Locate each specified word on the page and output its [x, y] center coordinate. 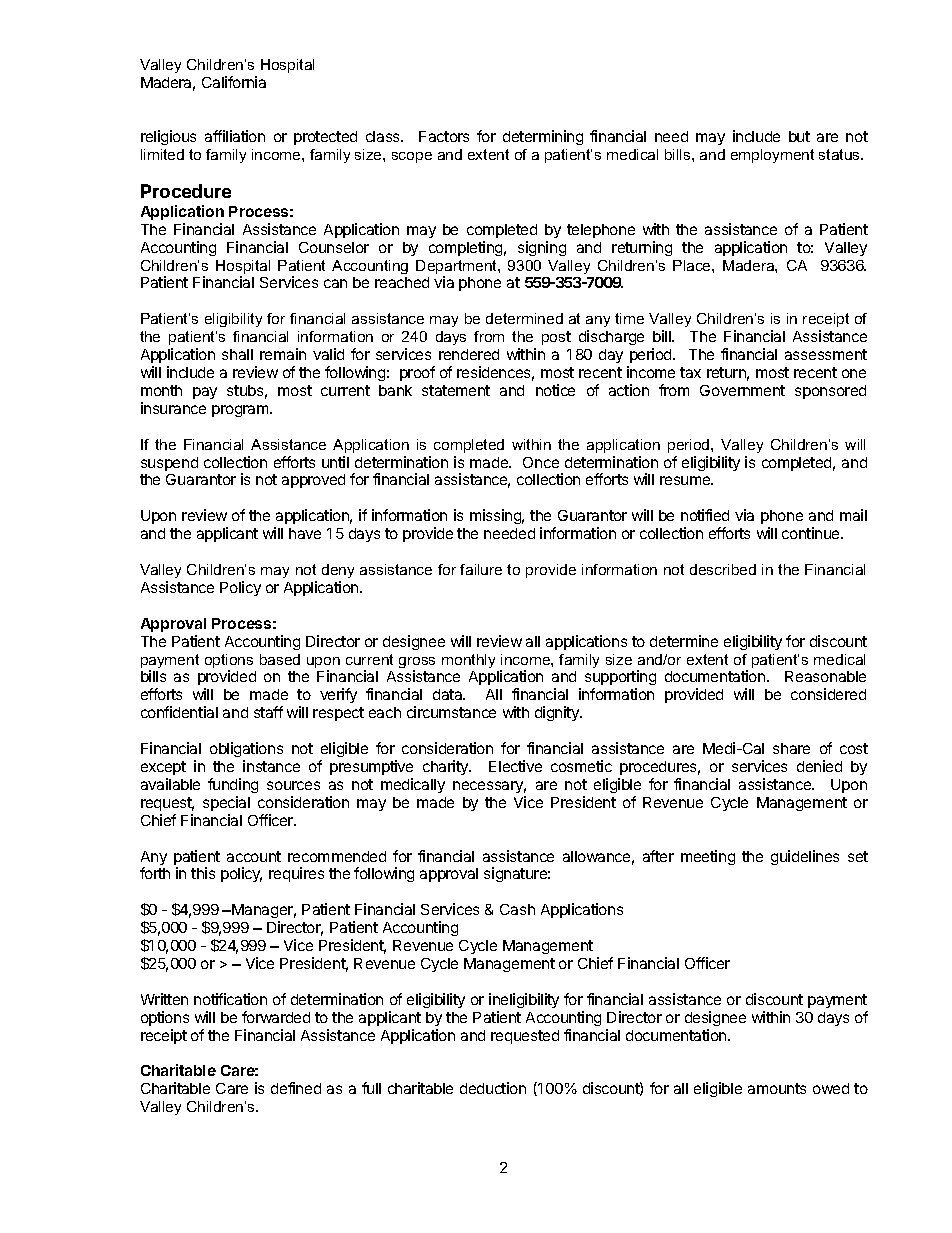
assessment [826, 354]
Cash [517, 909]
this [203, 873]
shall [237, 354]
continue [812, 533]
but [799, 136]
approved [313, 481]
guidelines [805, 857]
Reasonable [825, 676]
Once [541, 462]
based [280, 659]
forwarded [276, 1017]
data [449, 694]
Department [457, 268]
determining [543, 137]
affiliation [235, 136]
